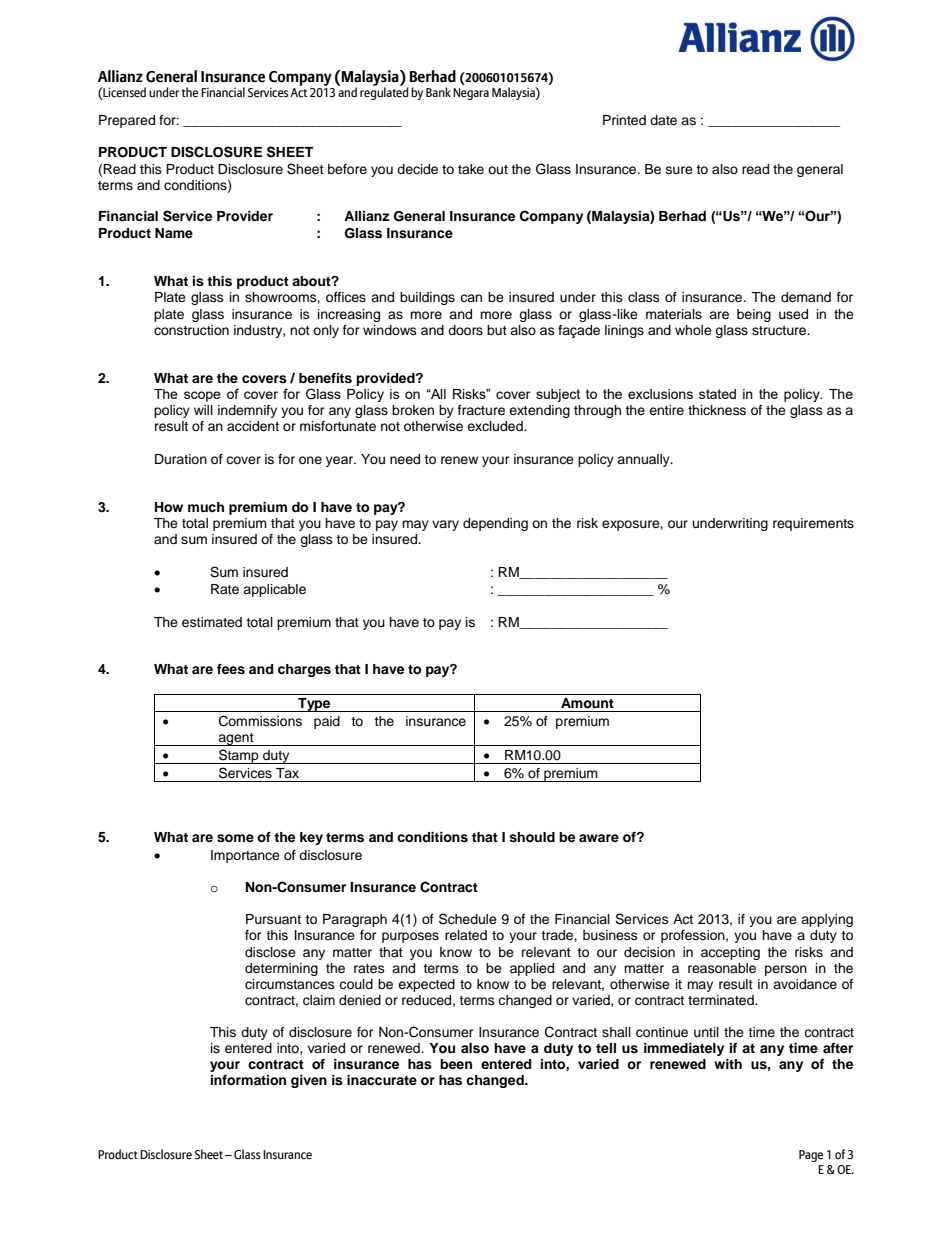  I want to click on applying, so click(827, 920).
